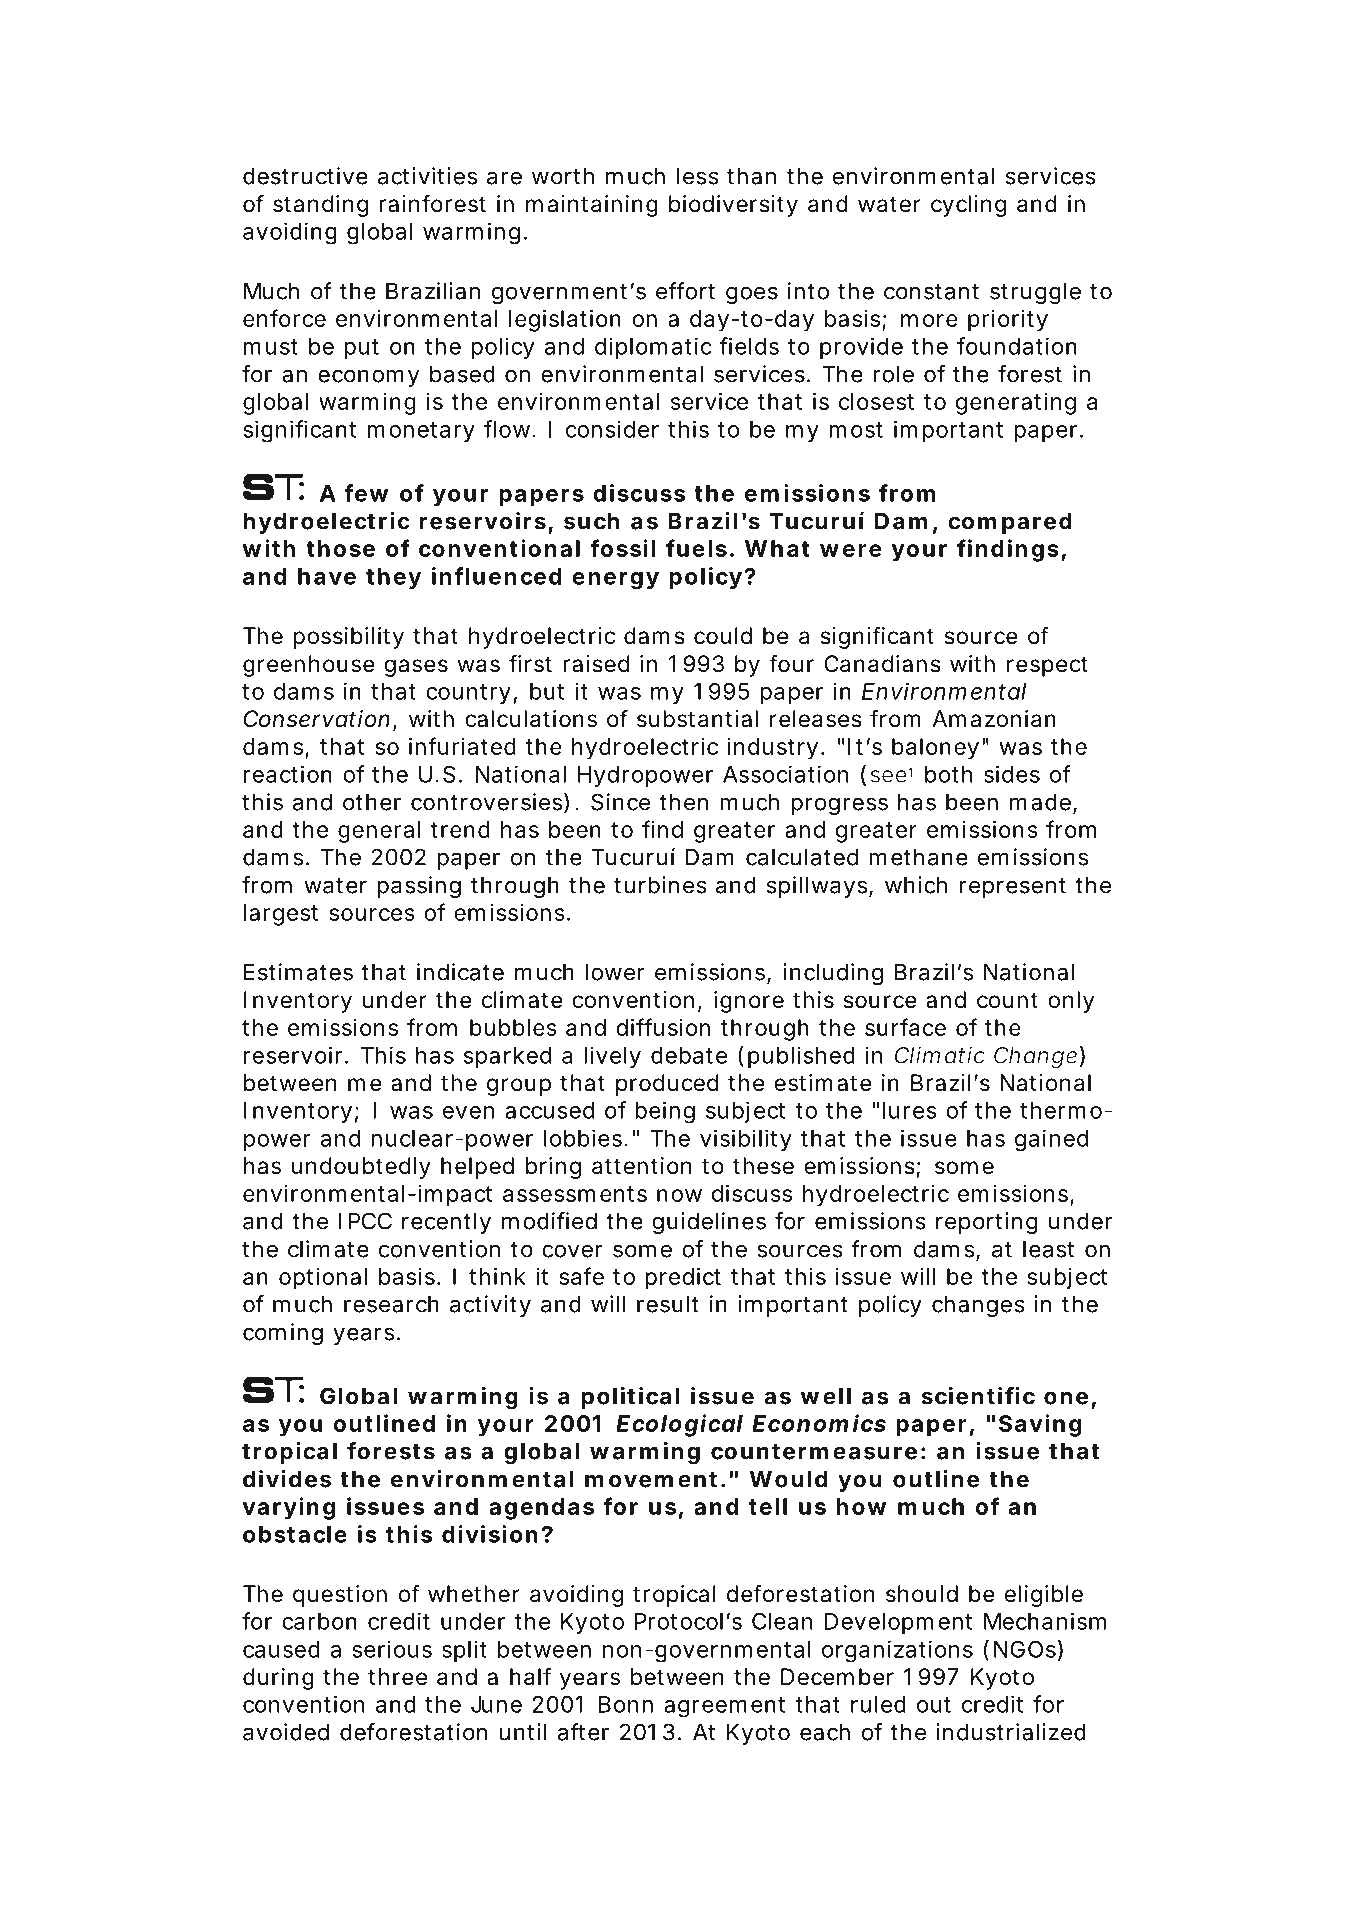 This image has height=1917, width=1356. Describe the element at coordinates (317, 719) in the image. I see `Conservation` at that location.
